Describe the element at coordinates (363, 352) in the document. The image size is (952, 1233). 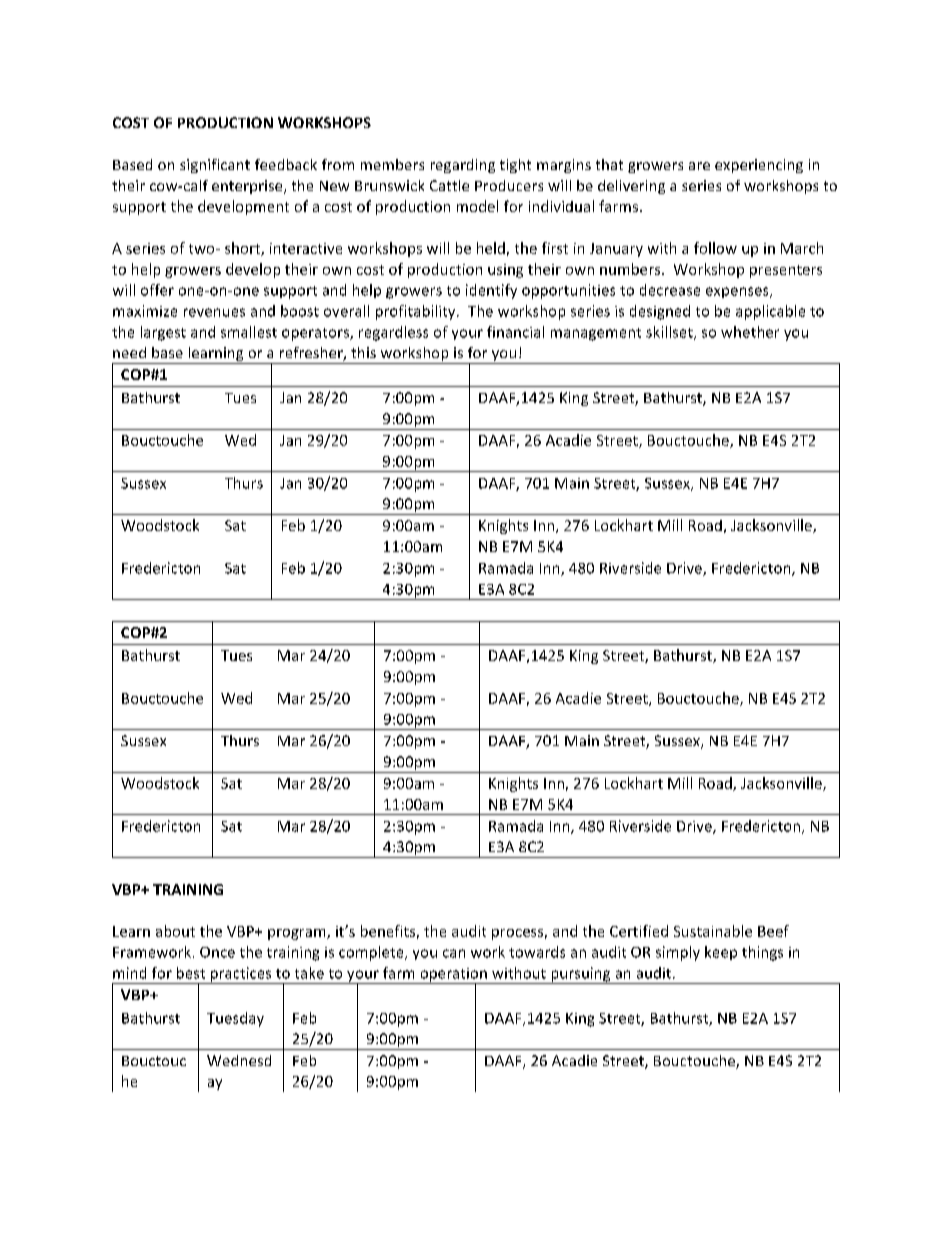
I see `this` at that location.
